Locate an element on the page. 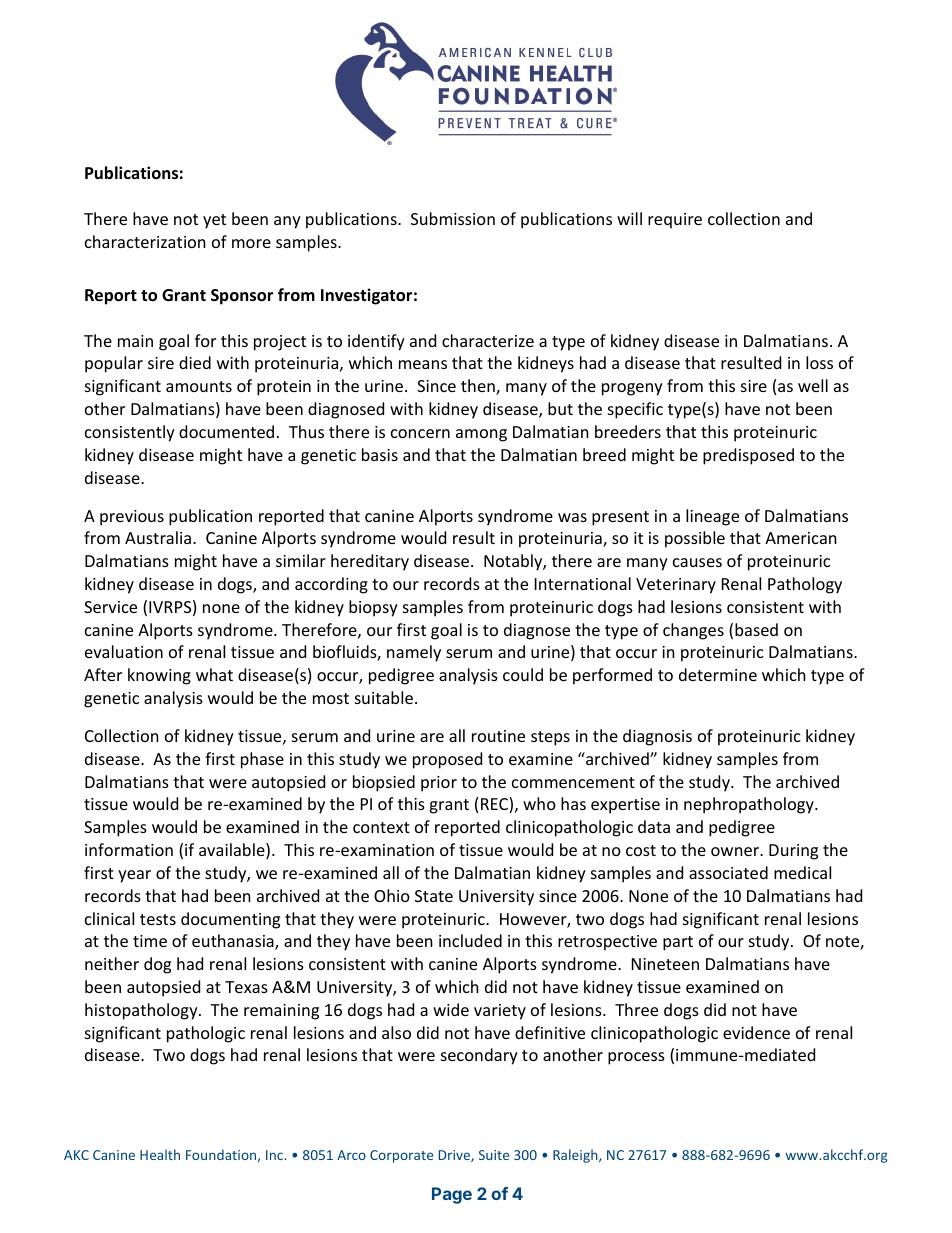  Health is located at coordinates (160, 1154).
